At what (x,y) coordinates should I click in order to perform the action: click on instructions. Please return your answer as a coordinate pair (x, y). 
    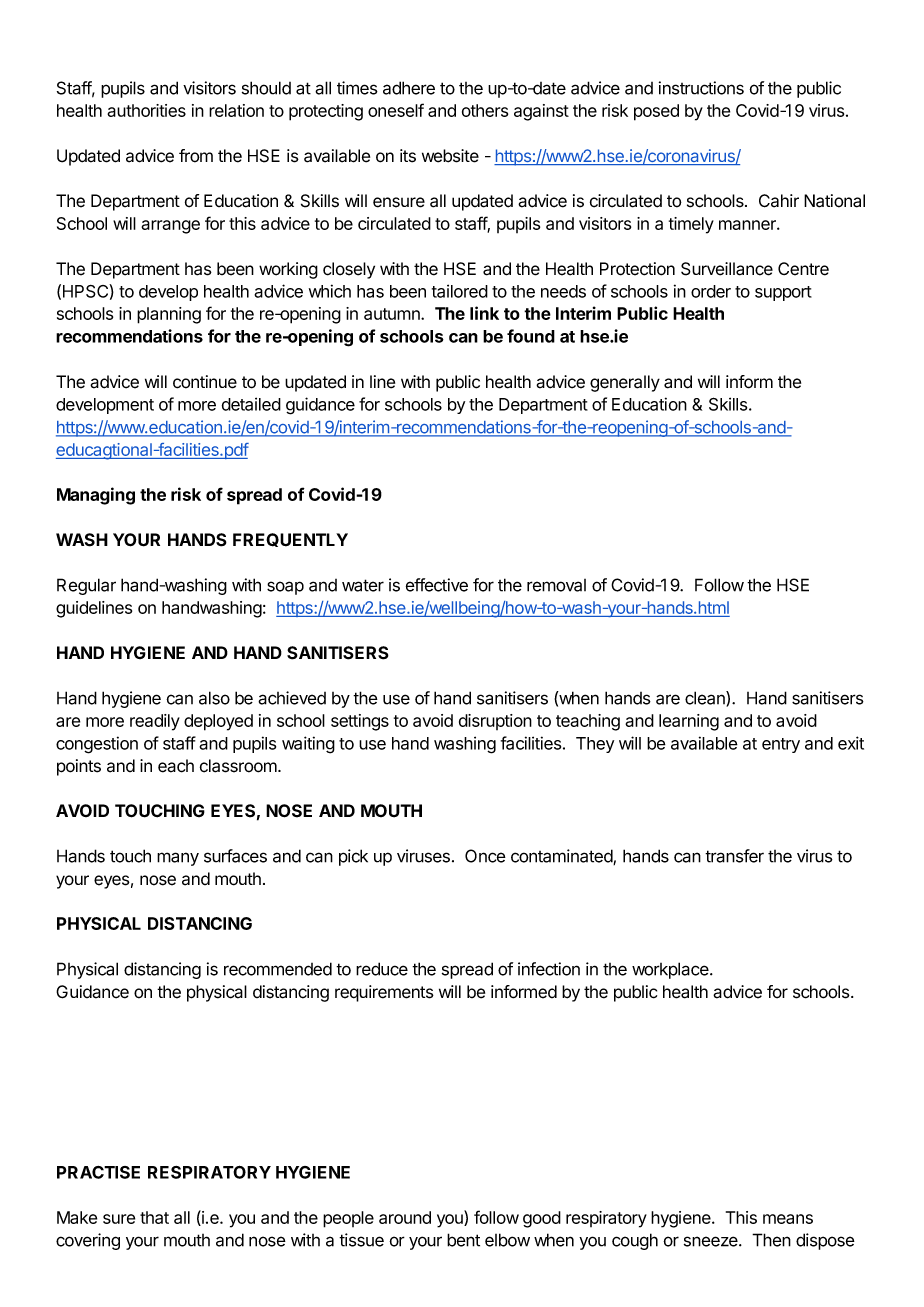
    Looking at the image, I should click on (701, 88).
